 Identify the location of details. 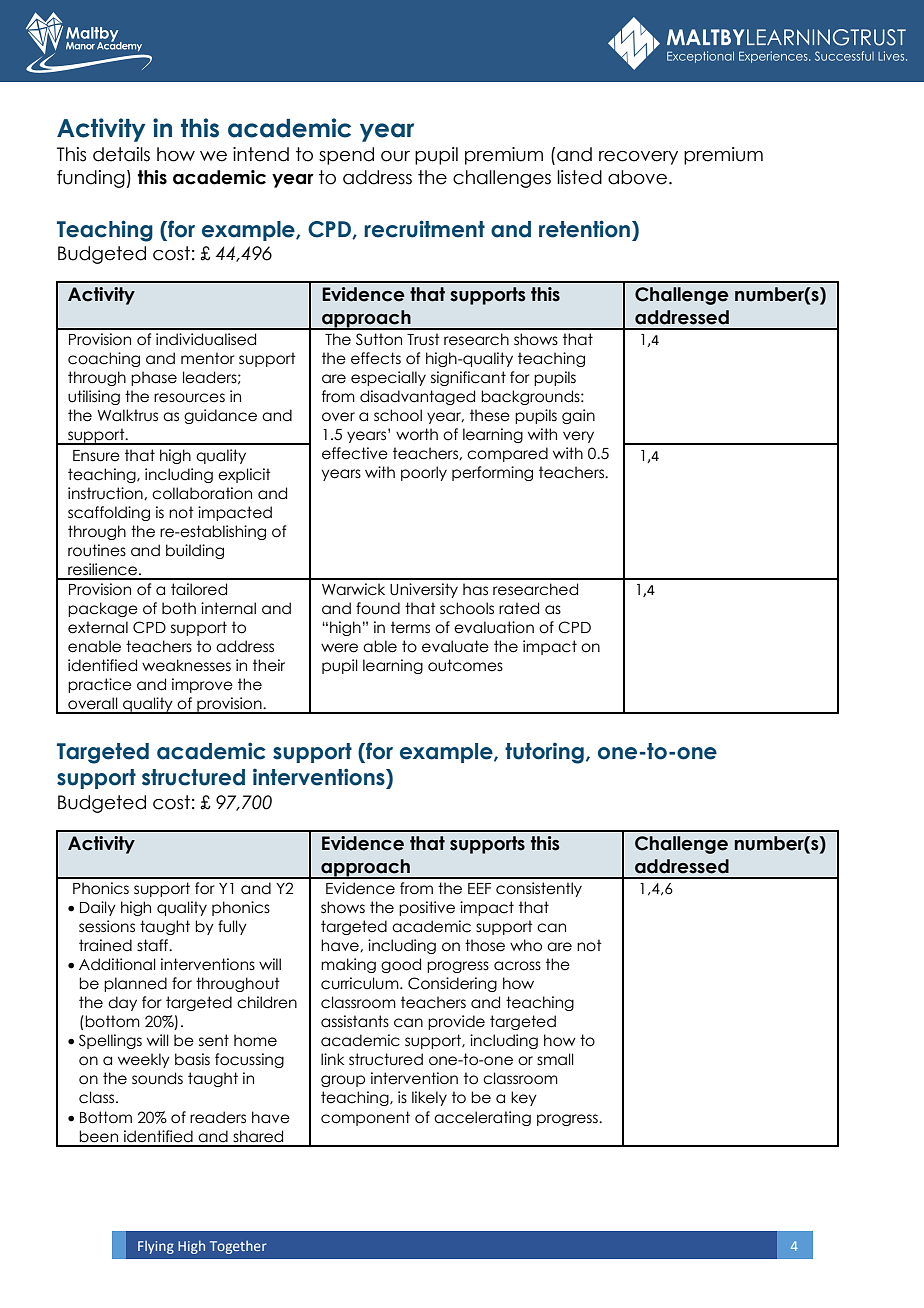
(121, 154).
